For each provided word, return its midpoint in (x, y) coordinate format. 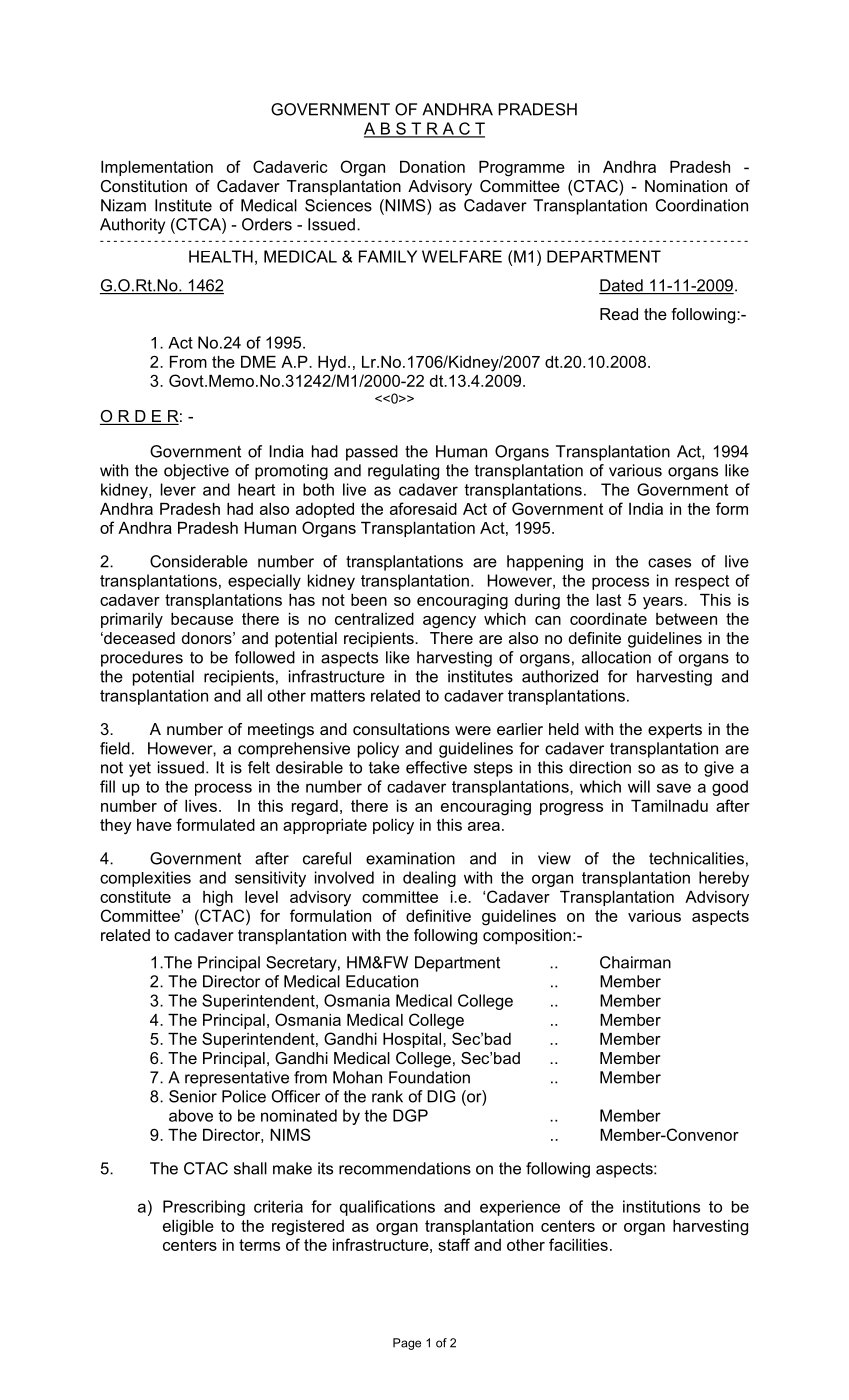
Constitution (144, 186)
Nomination (686, 186)
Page (407, 1344)
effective (436, 767)
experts (675, 731)
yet (140, 769)
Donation (432, 167)
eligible (188, 1228)
